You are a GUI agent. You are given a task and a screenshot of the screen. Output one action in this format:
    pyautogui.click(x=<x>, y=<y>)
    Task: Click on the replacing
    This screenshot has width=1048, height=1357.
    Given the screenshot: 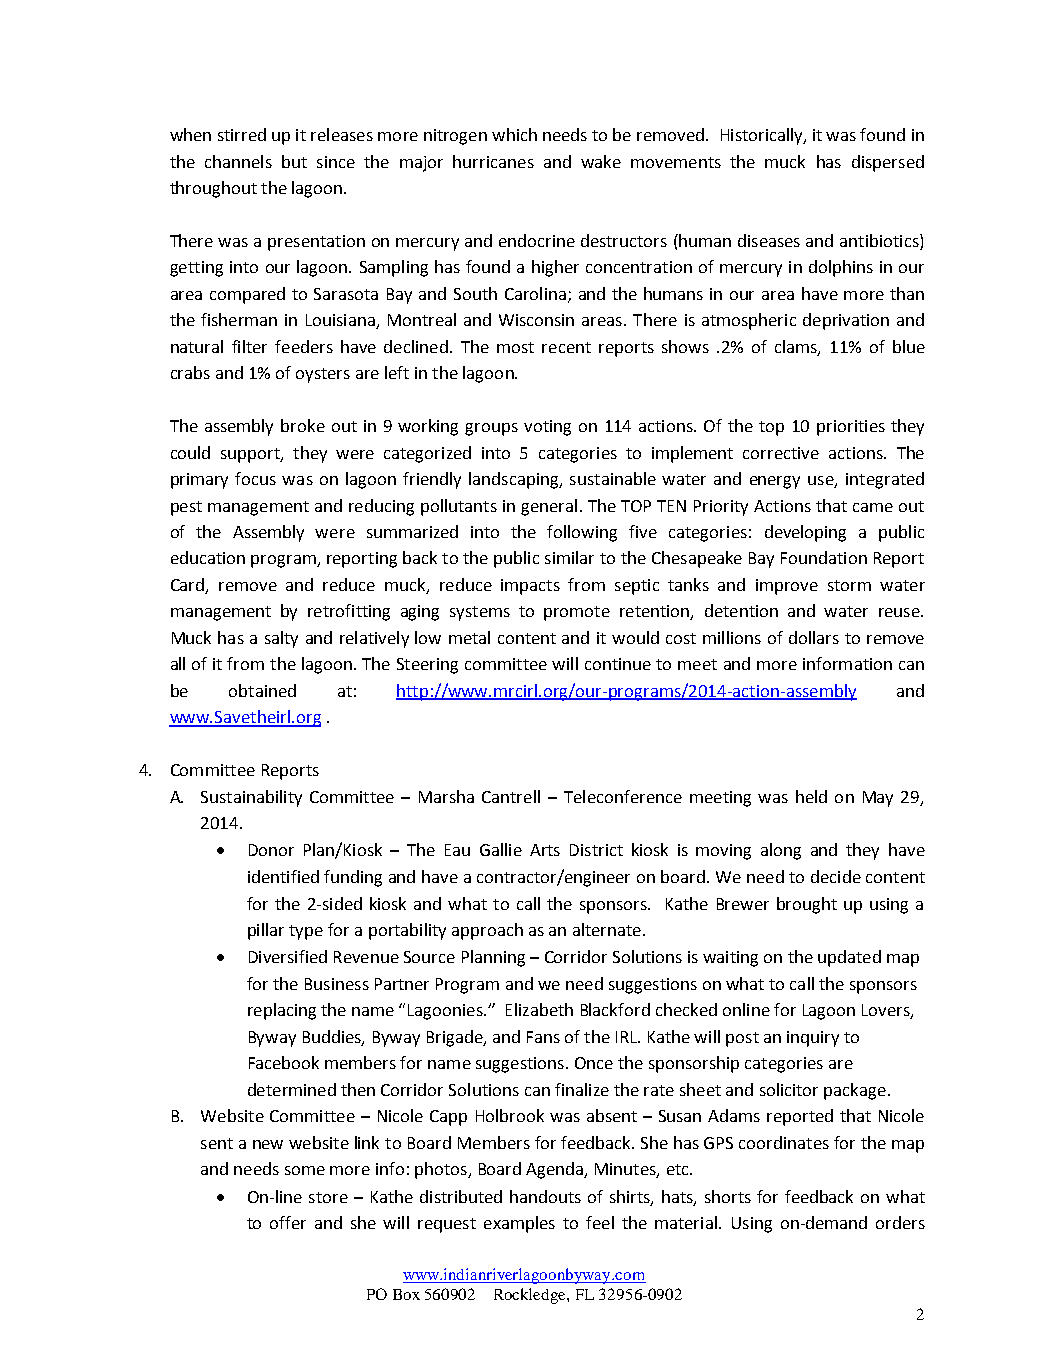 What is the action you would take?
    pyautogui.click(x=282, y=1011)
